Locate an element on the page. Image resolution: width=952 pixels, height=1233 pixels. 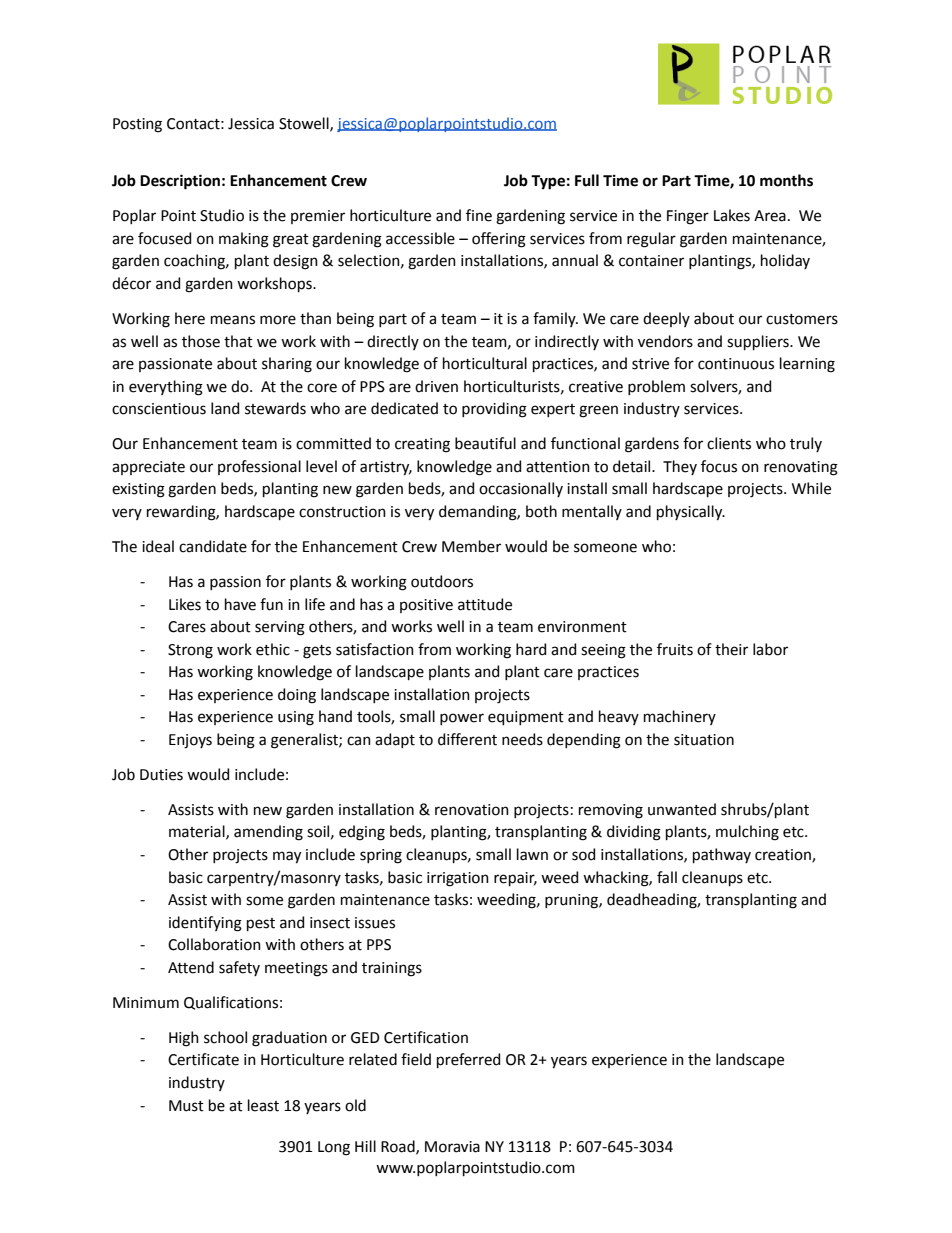
Moravia is located at coordinates (452, 1147).
